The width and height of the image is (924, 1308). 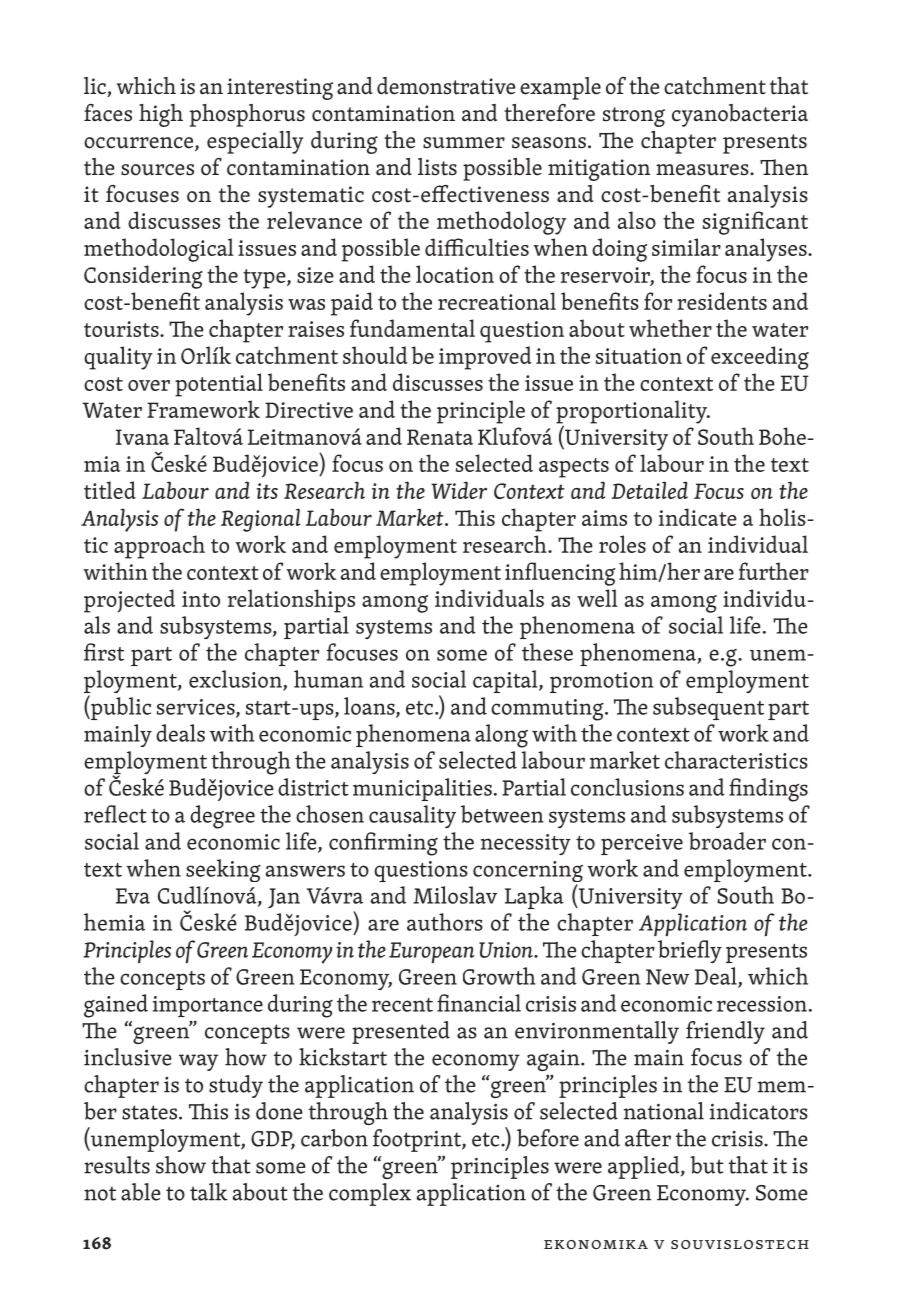 I want to click on cyanobacteria, so click(x=740, y=115).
